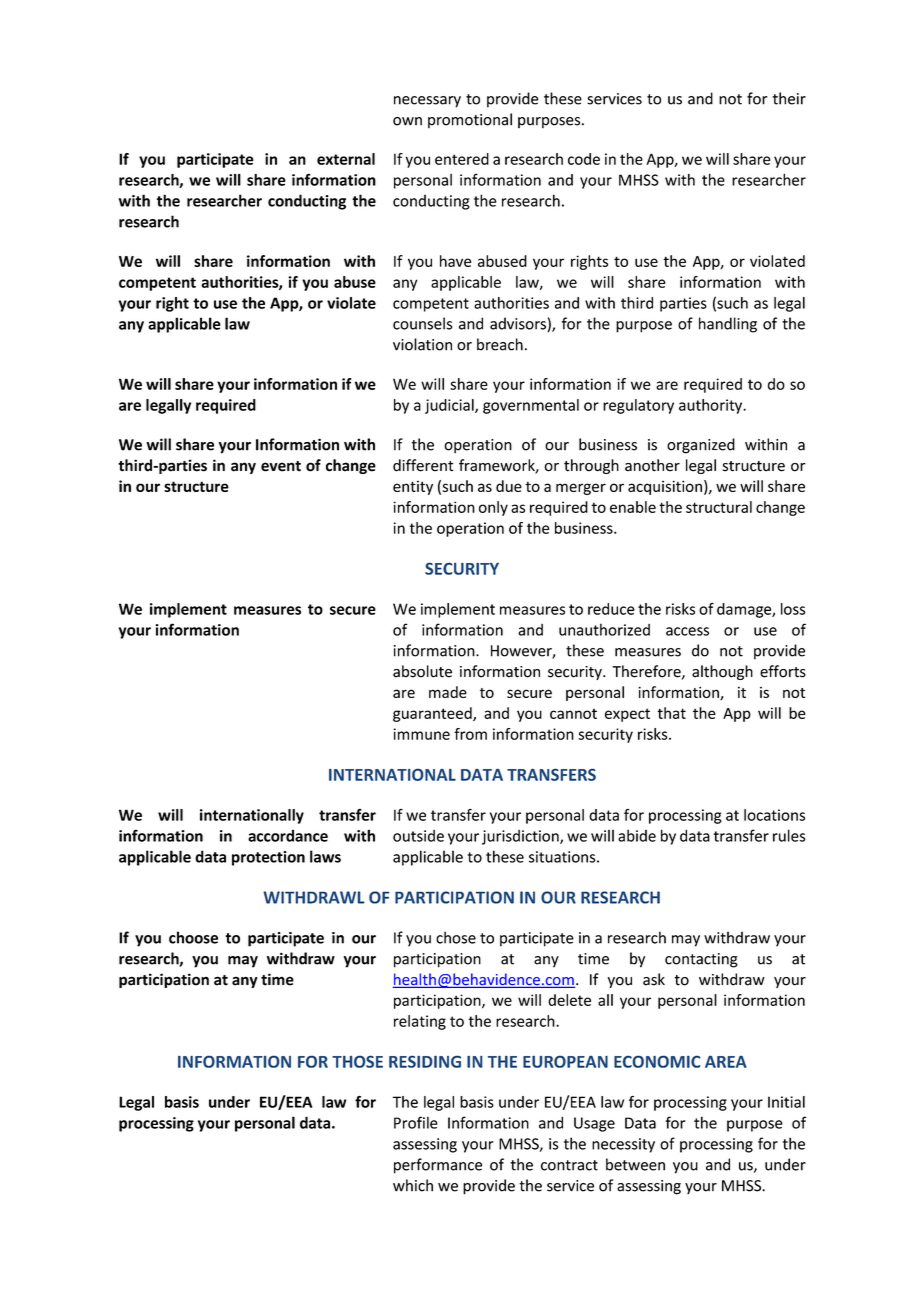 Image resolution: width=924 pixels, height=1308 pixels. I want to click on made, so click(448, 692).
